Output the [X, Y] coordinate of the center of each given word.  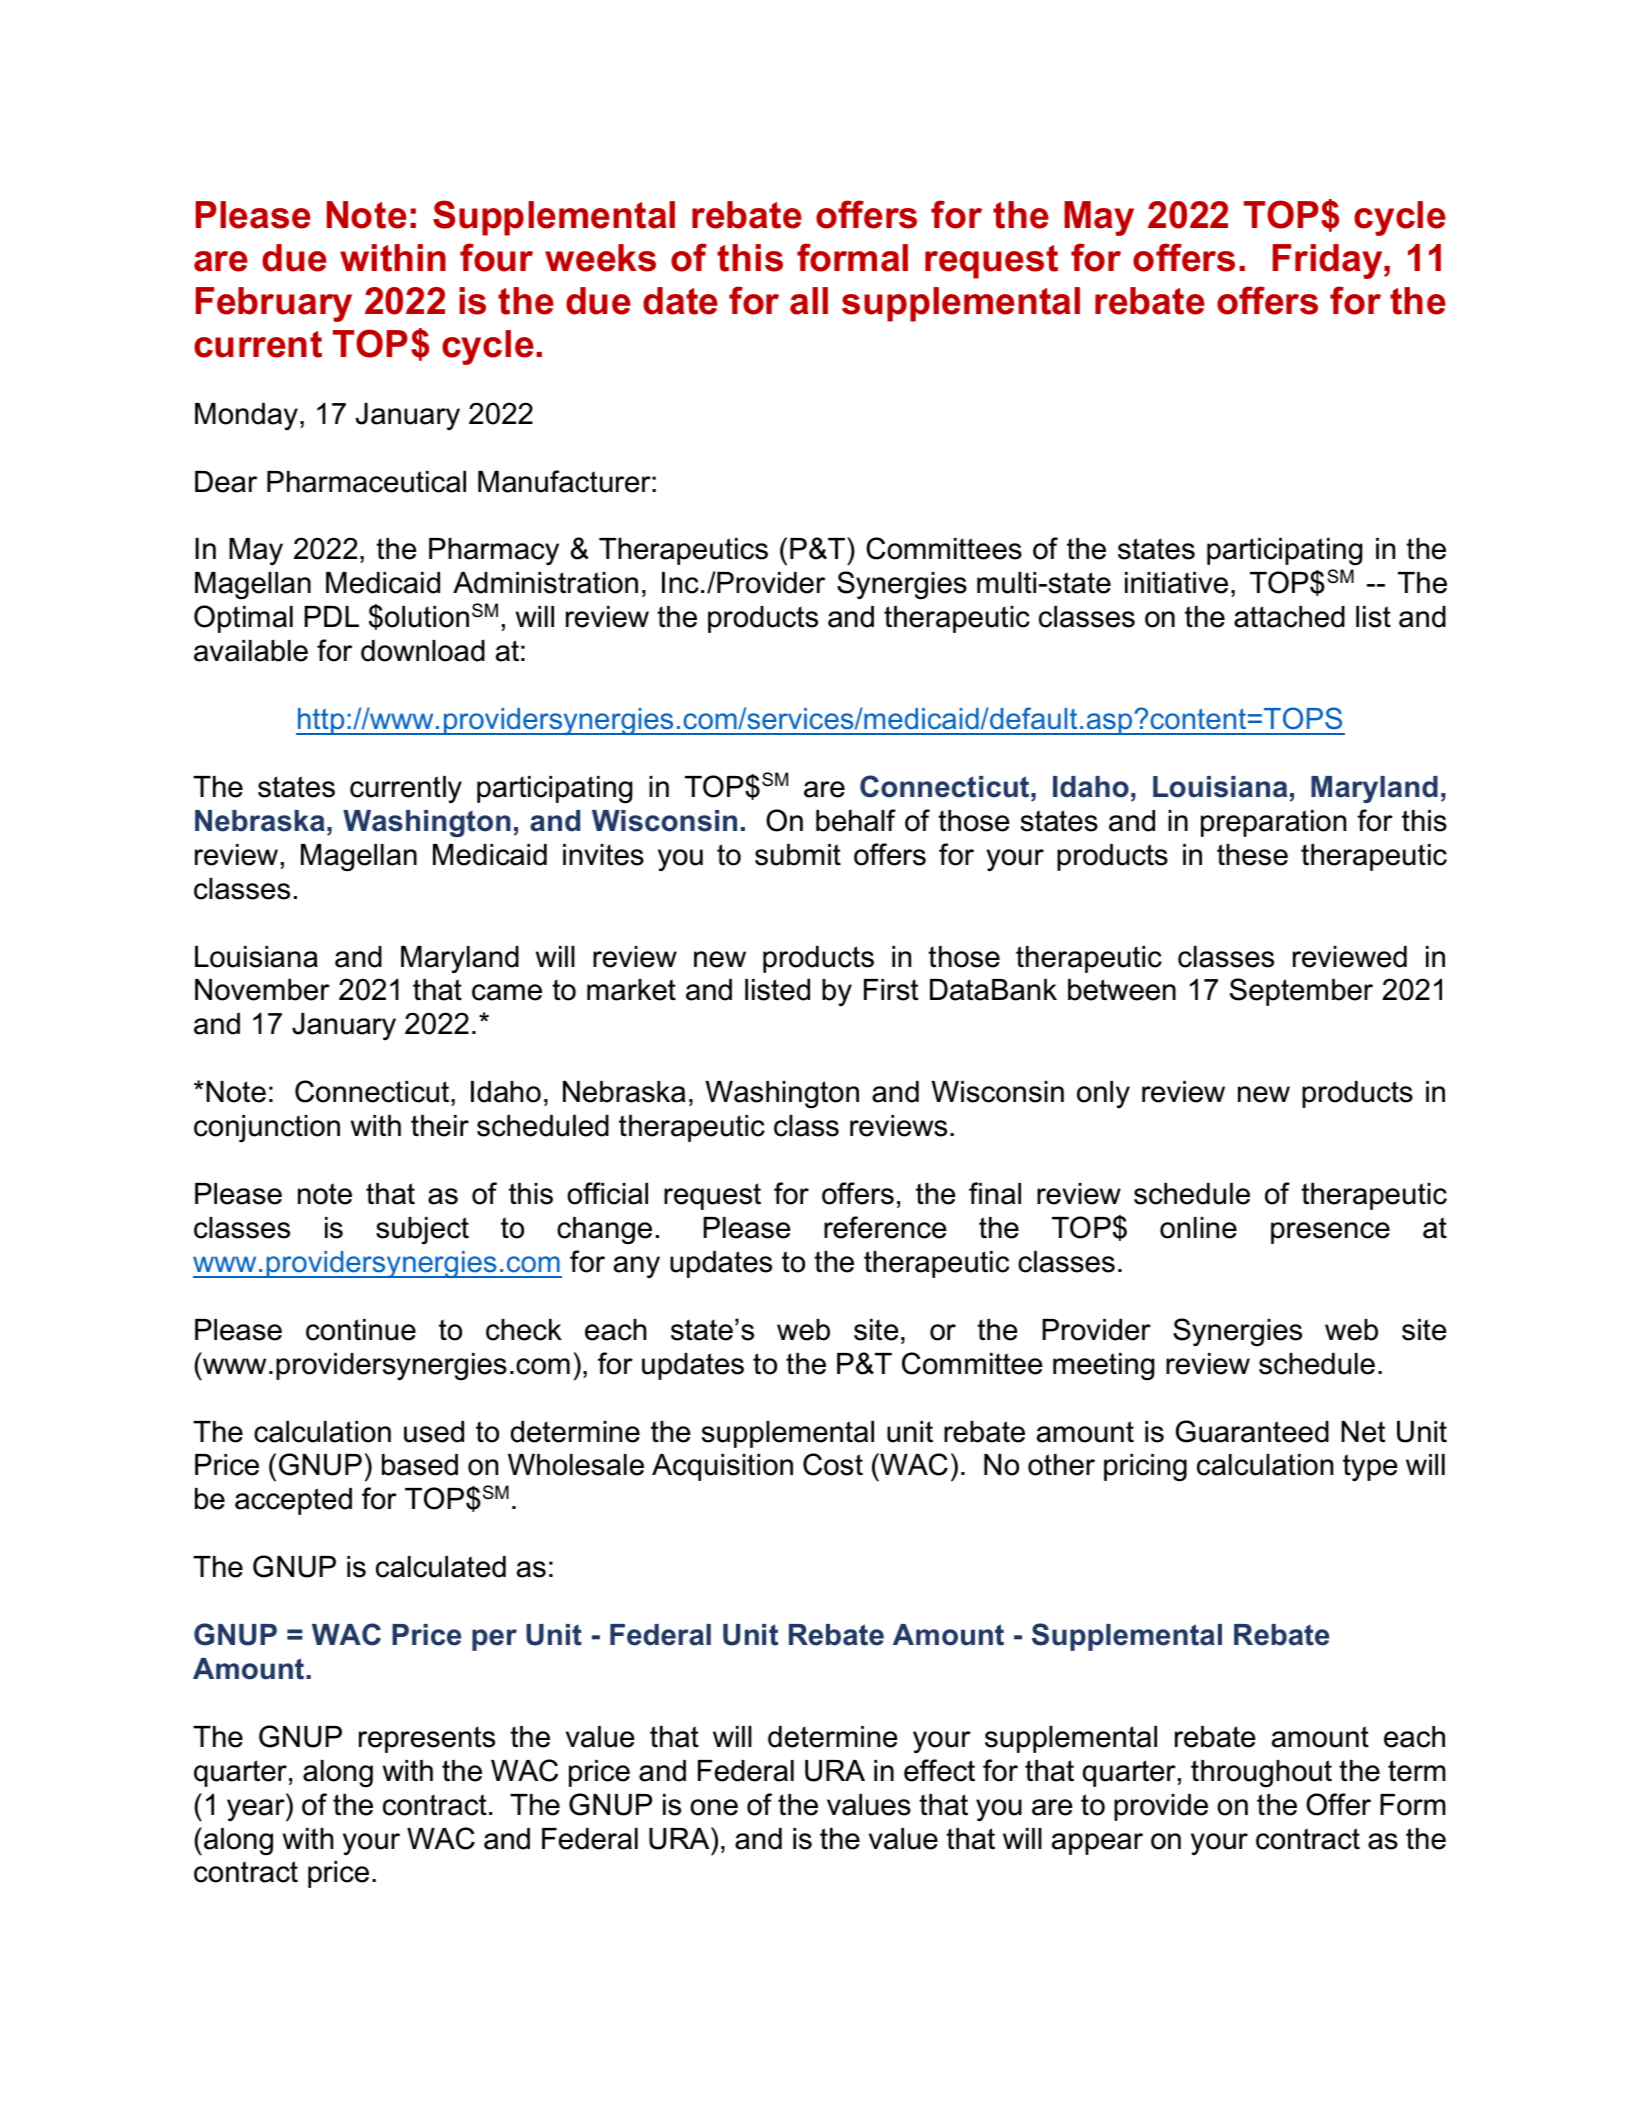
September [1301, 992]
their [440, 1126]
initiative [1176, 583]
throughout [1261, 1774]
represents [427, 1739]
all [809, 301]
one [714, 1807]
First [891, 990]
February [274, 304]
